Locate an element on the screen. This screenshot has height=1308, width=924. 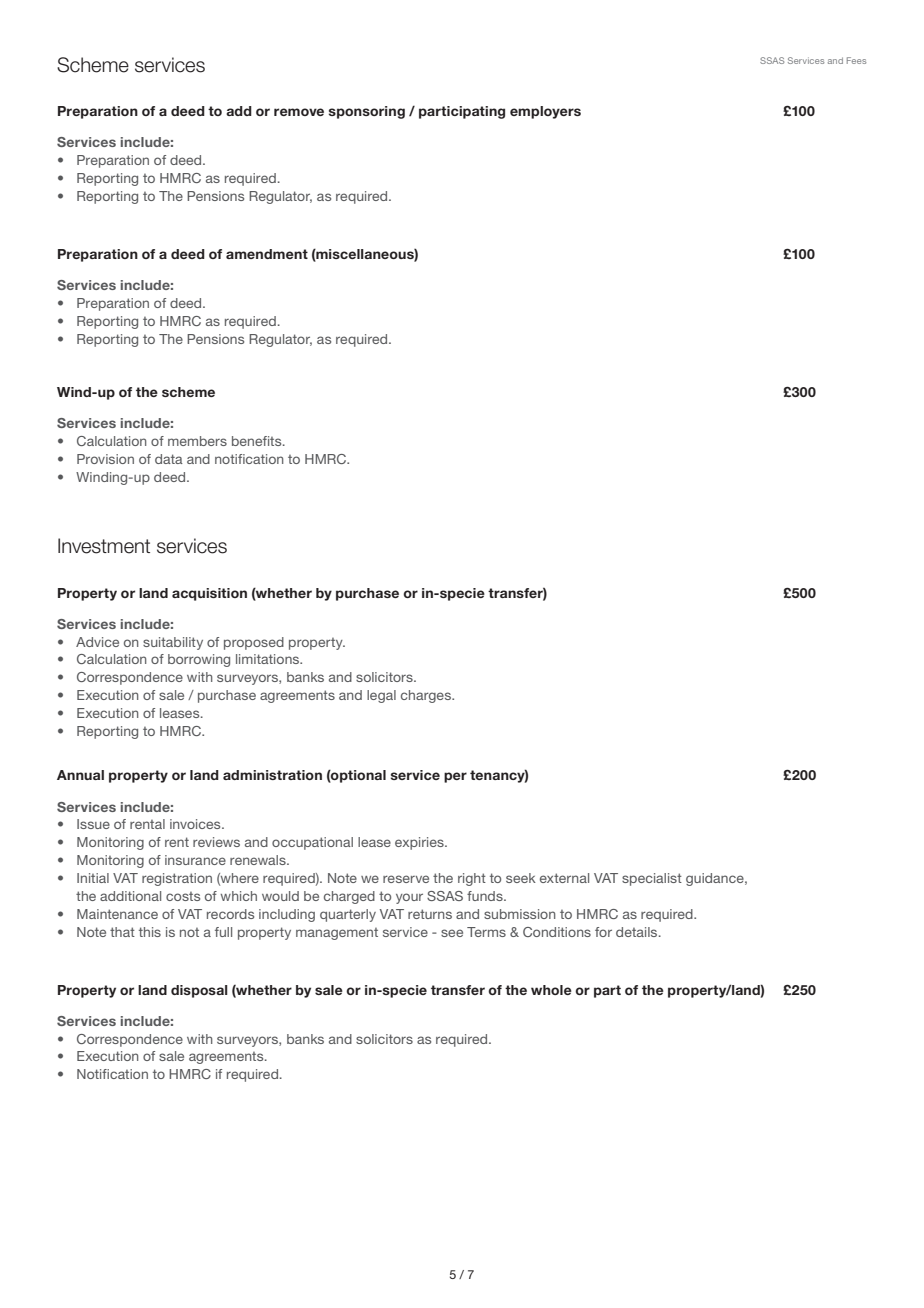
disposal is located at coordinates (199, 991).
